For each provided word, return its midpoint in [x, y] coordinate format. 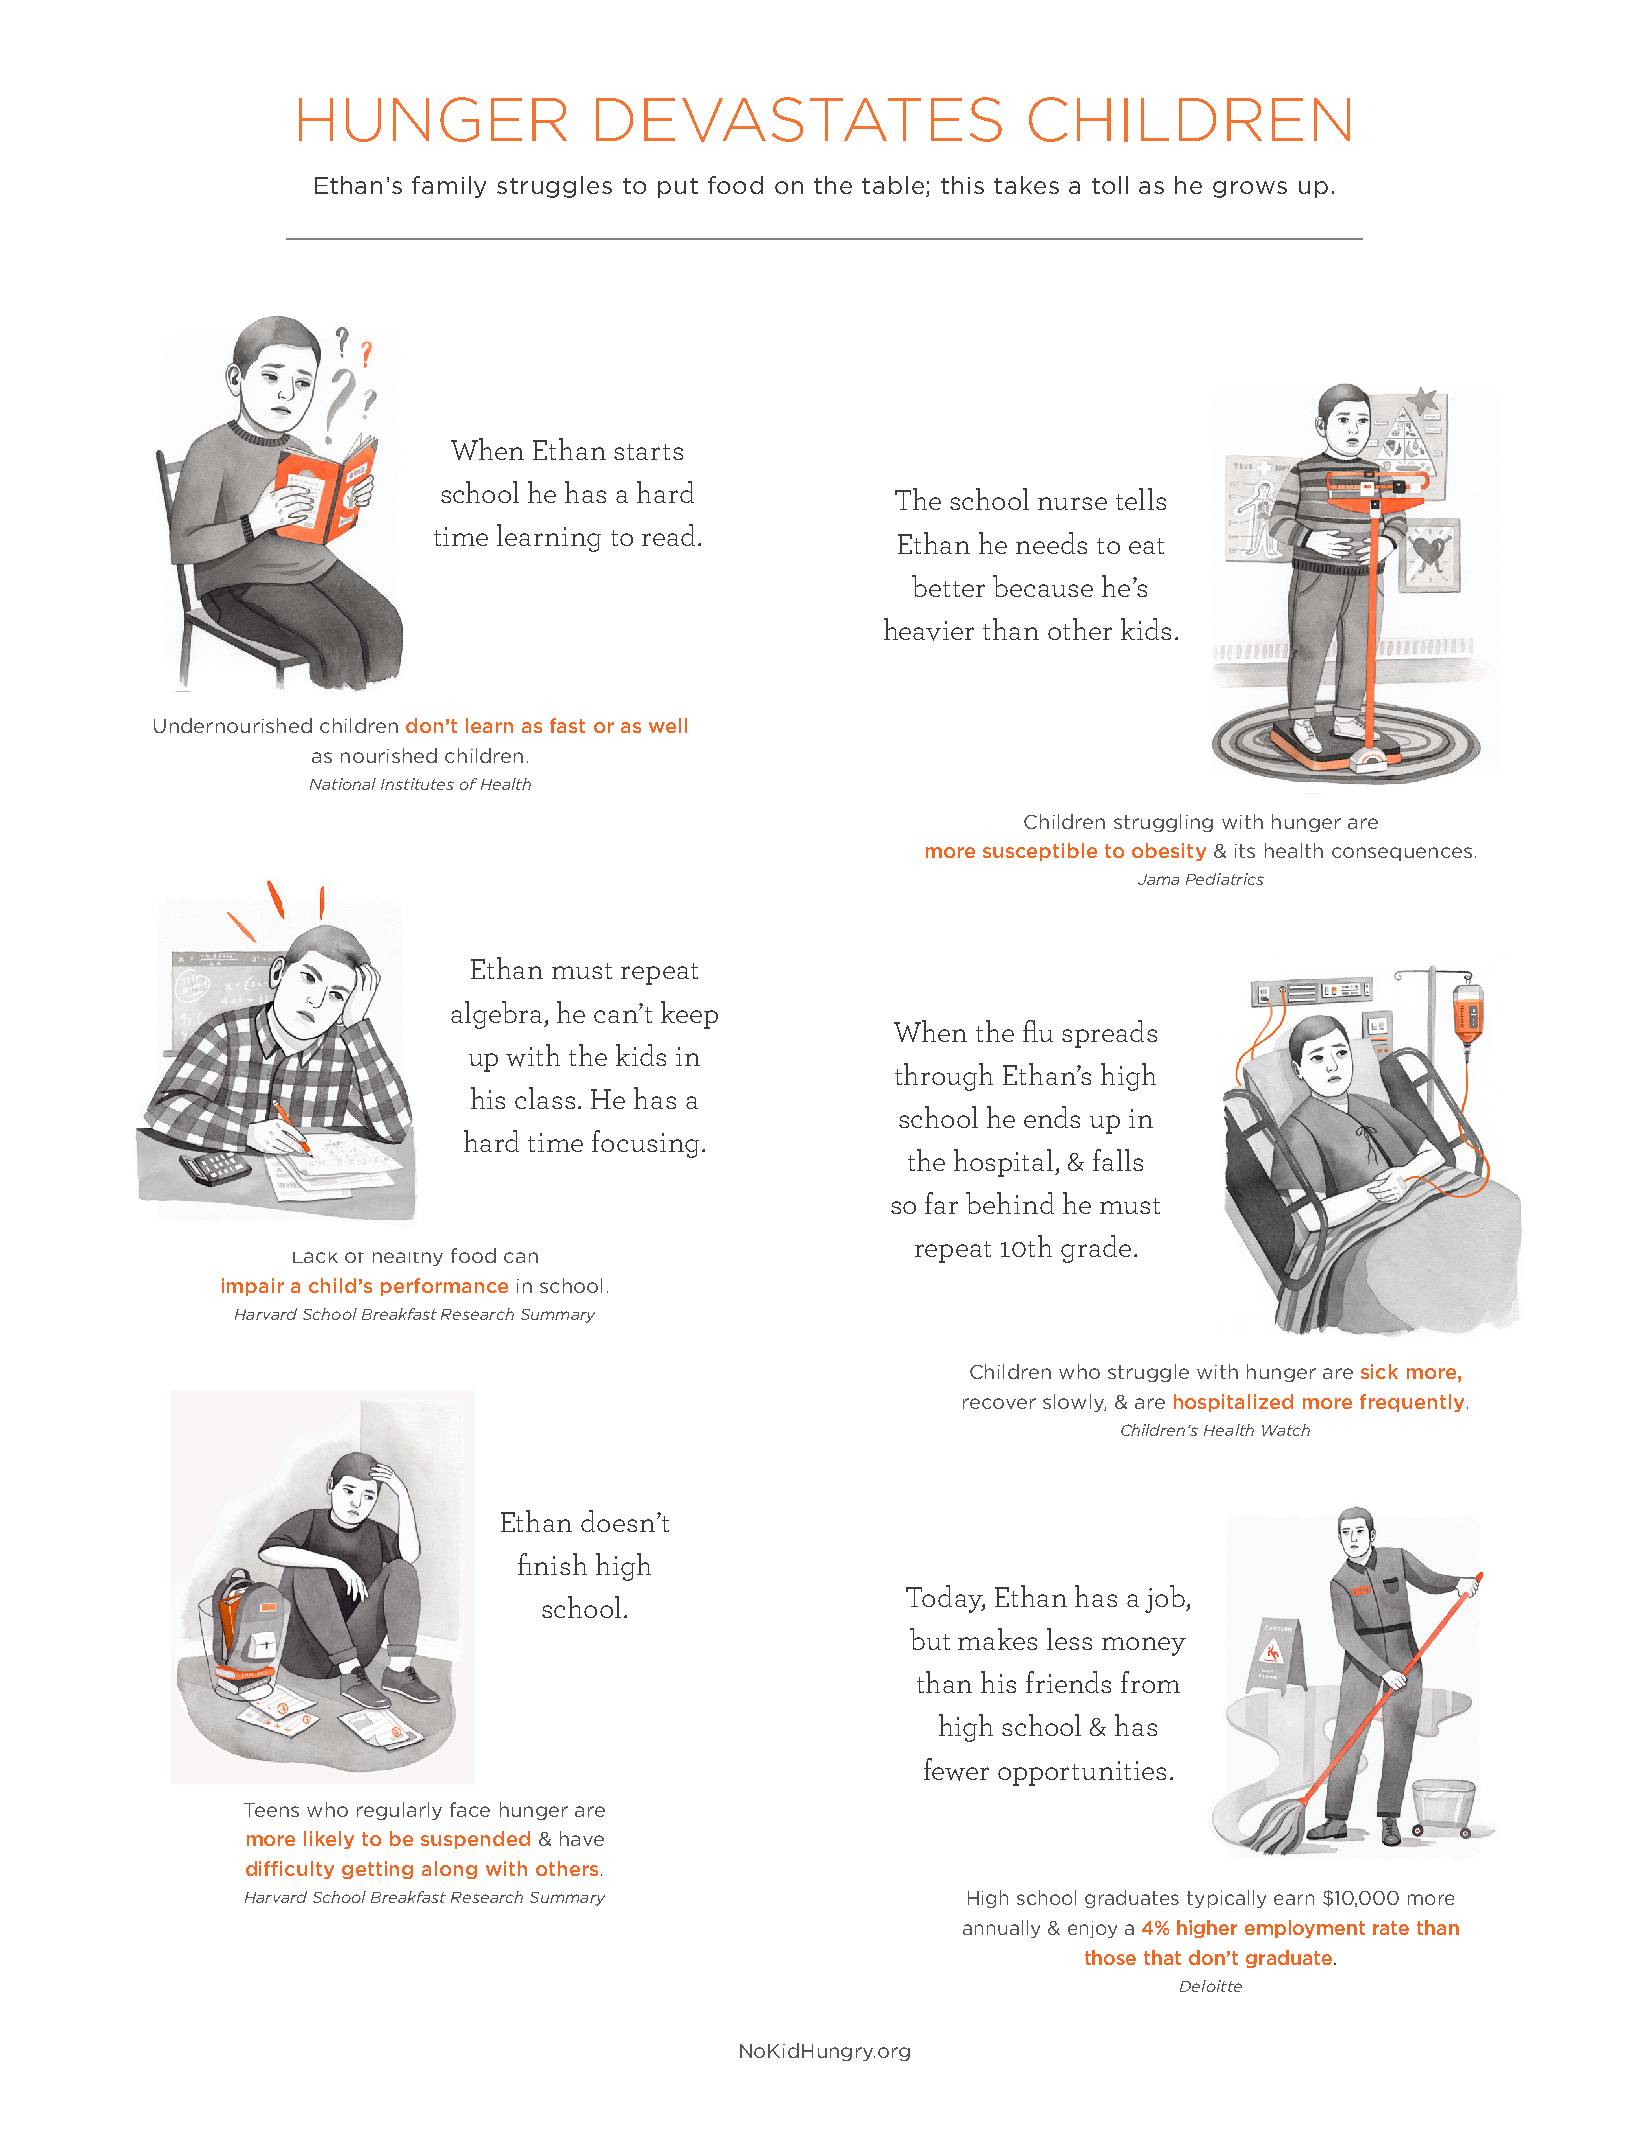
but [930, 1639]
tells [1141, 499]
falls [1118, 1160]
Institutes [417, 784]
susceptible [1040, 852]
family [449, 187]
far [941, 1203]
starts [648, 452]
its [1245, 851]
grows [1250, 189]
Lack [315, 1257]
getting [377, 1870]
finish [552, 1564]
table [894, 186]
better [948, 586]
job [1166, 1599]
